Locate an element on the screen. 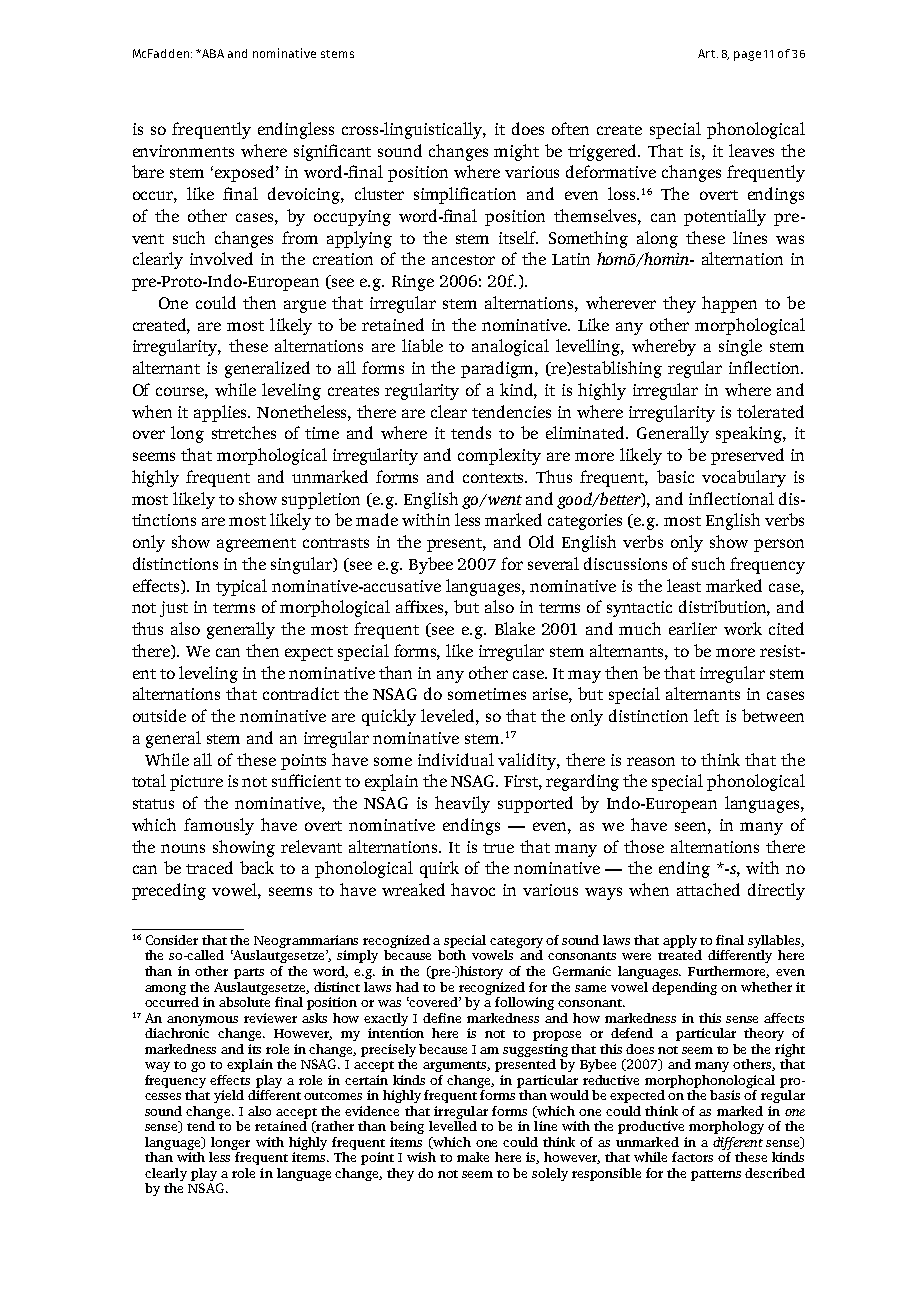  leaves is located at coordinates (751, 150).
